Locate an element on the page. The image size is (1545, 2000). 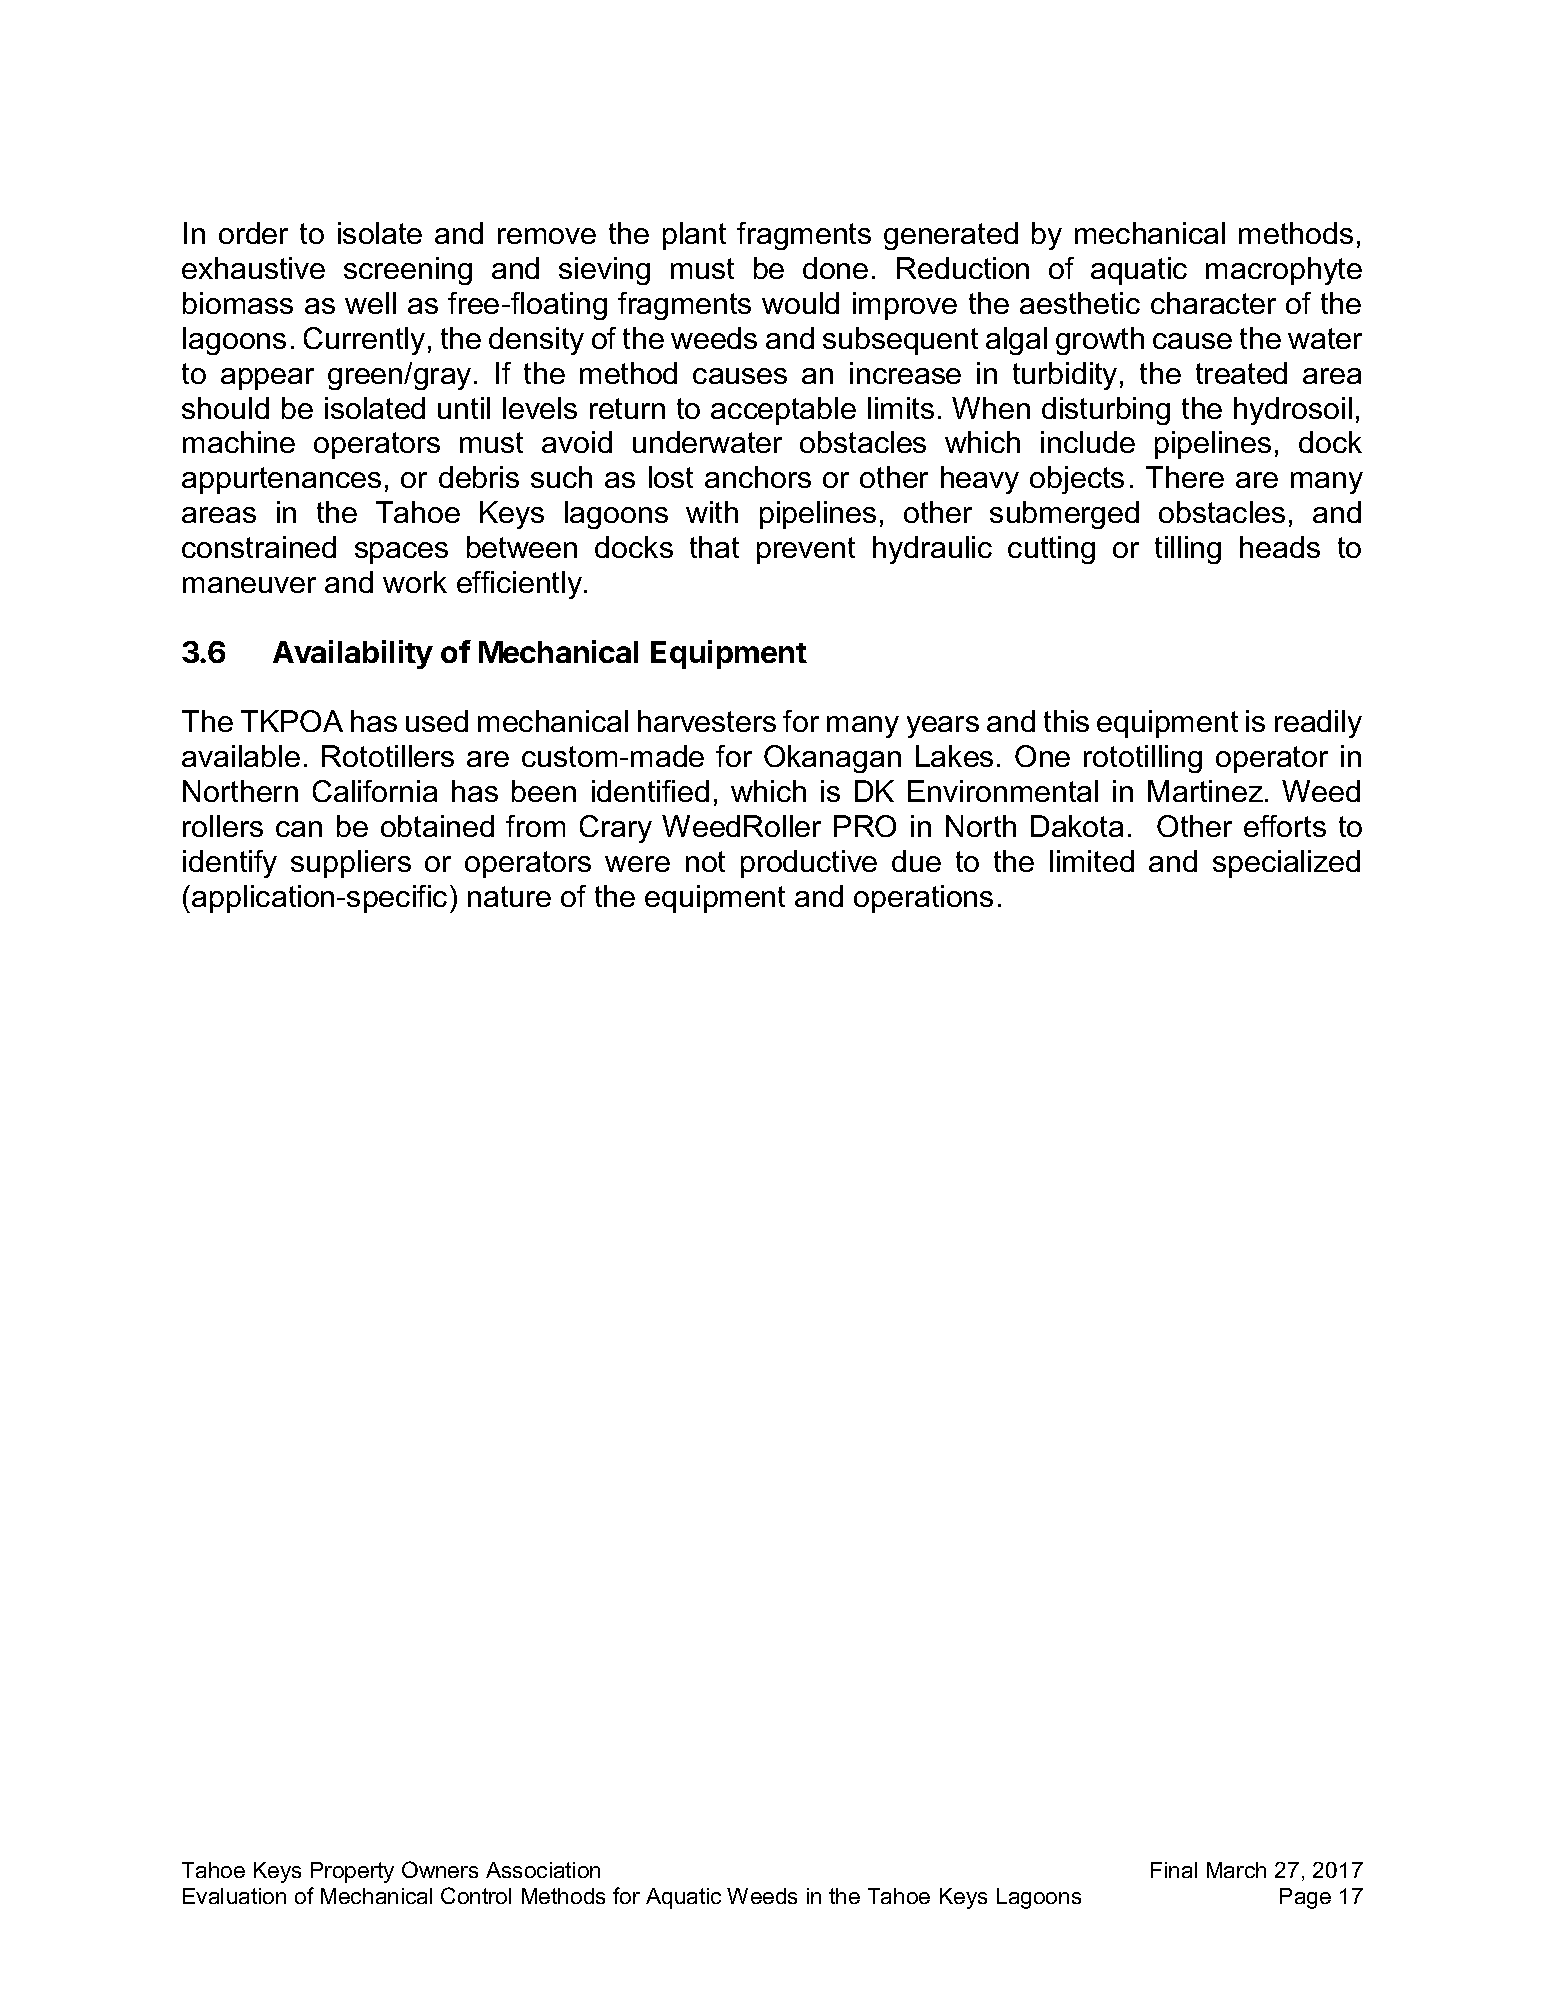
Availability is located at coordinates (353, 654).
